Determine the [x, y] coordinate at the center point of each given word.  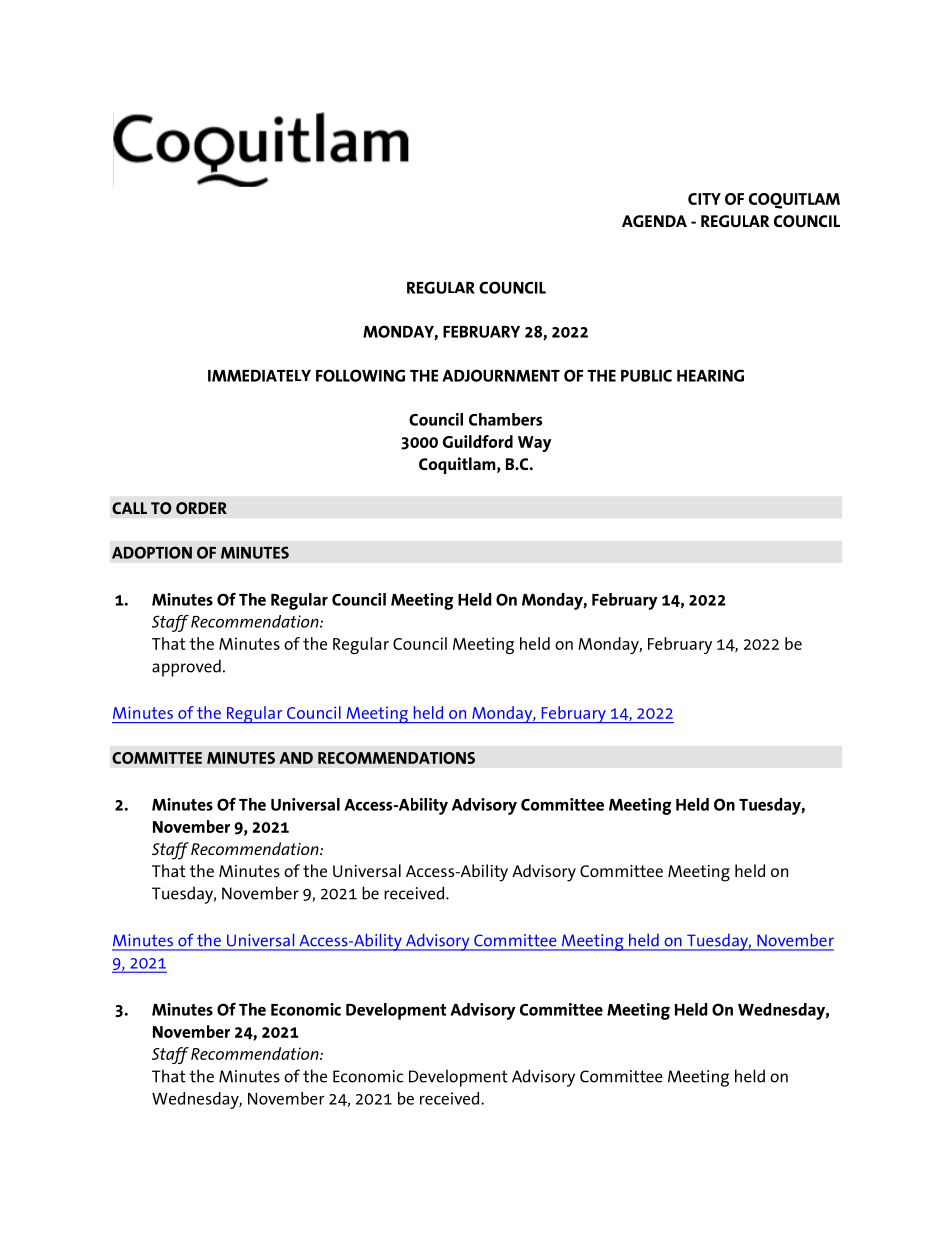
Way [535, 444]
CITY [704, 199]
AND [296, 758]
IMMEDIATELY [259, 376]
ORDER [201, 508]
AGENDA [654, 221]
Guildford [478, 441]
